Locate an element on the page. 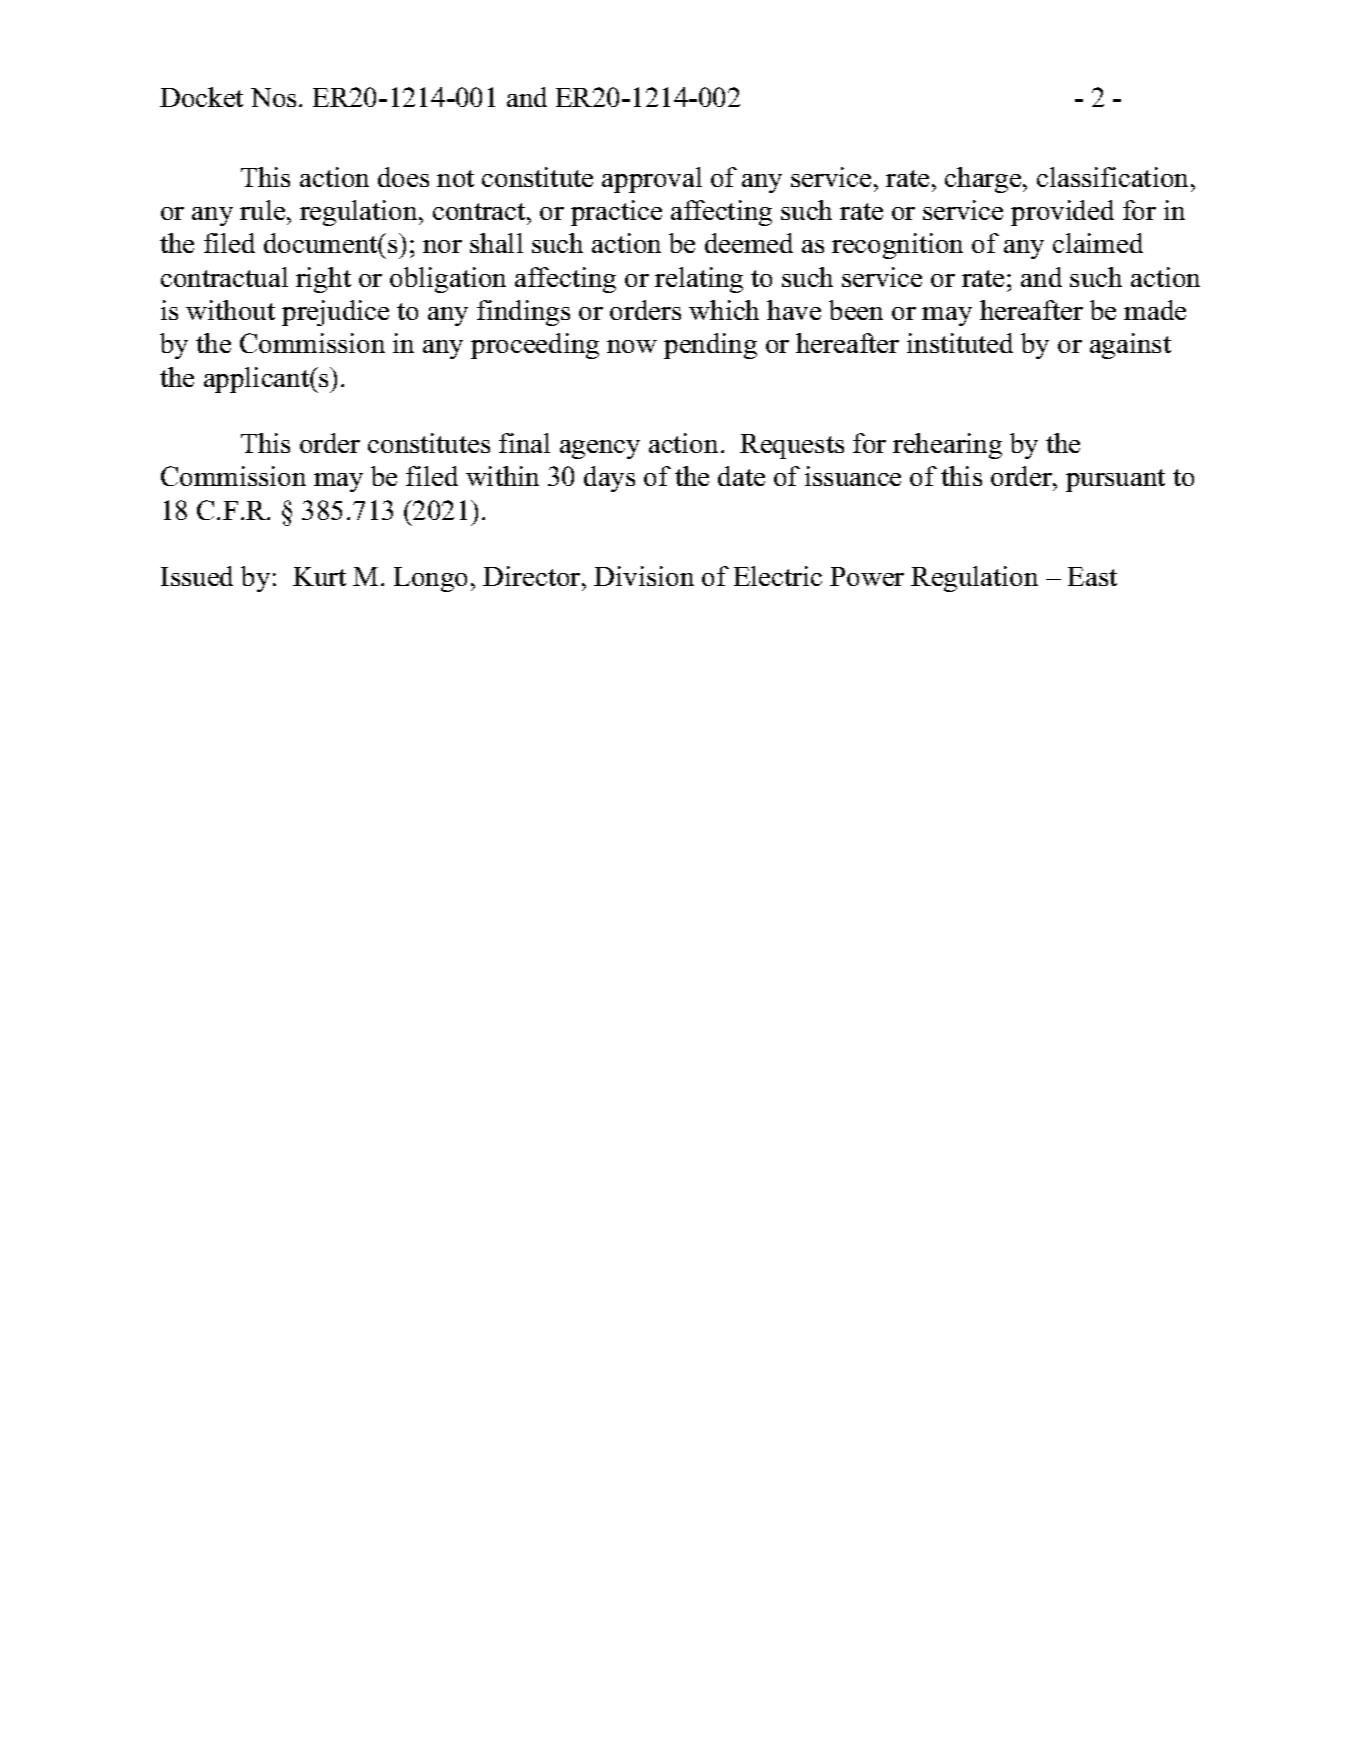 Image resolution: width=1363 pixels, height=1764 pixels. East is located at coordinates (1092, 576).
